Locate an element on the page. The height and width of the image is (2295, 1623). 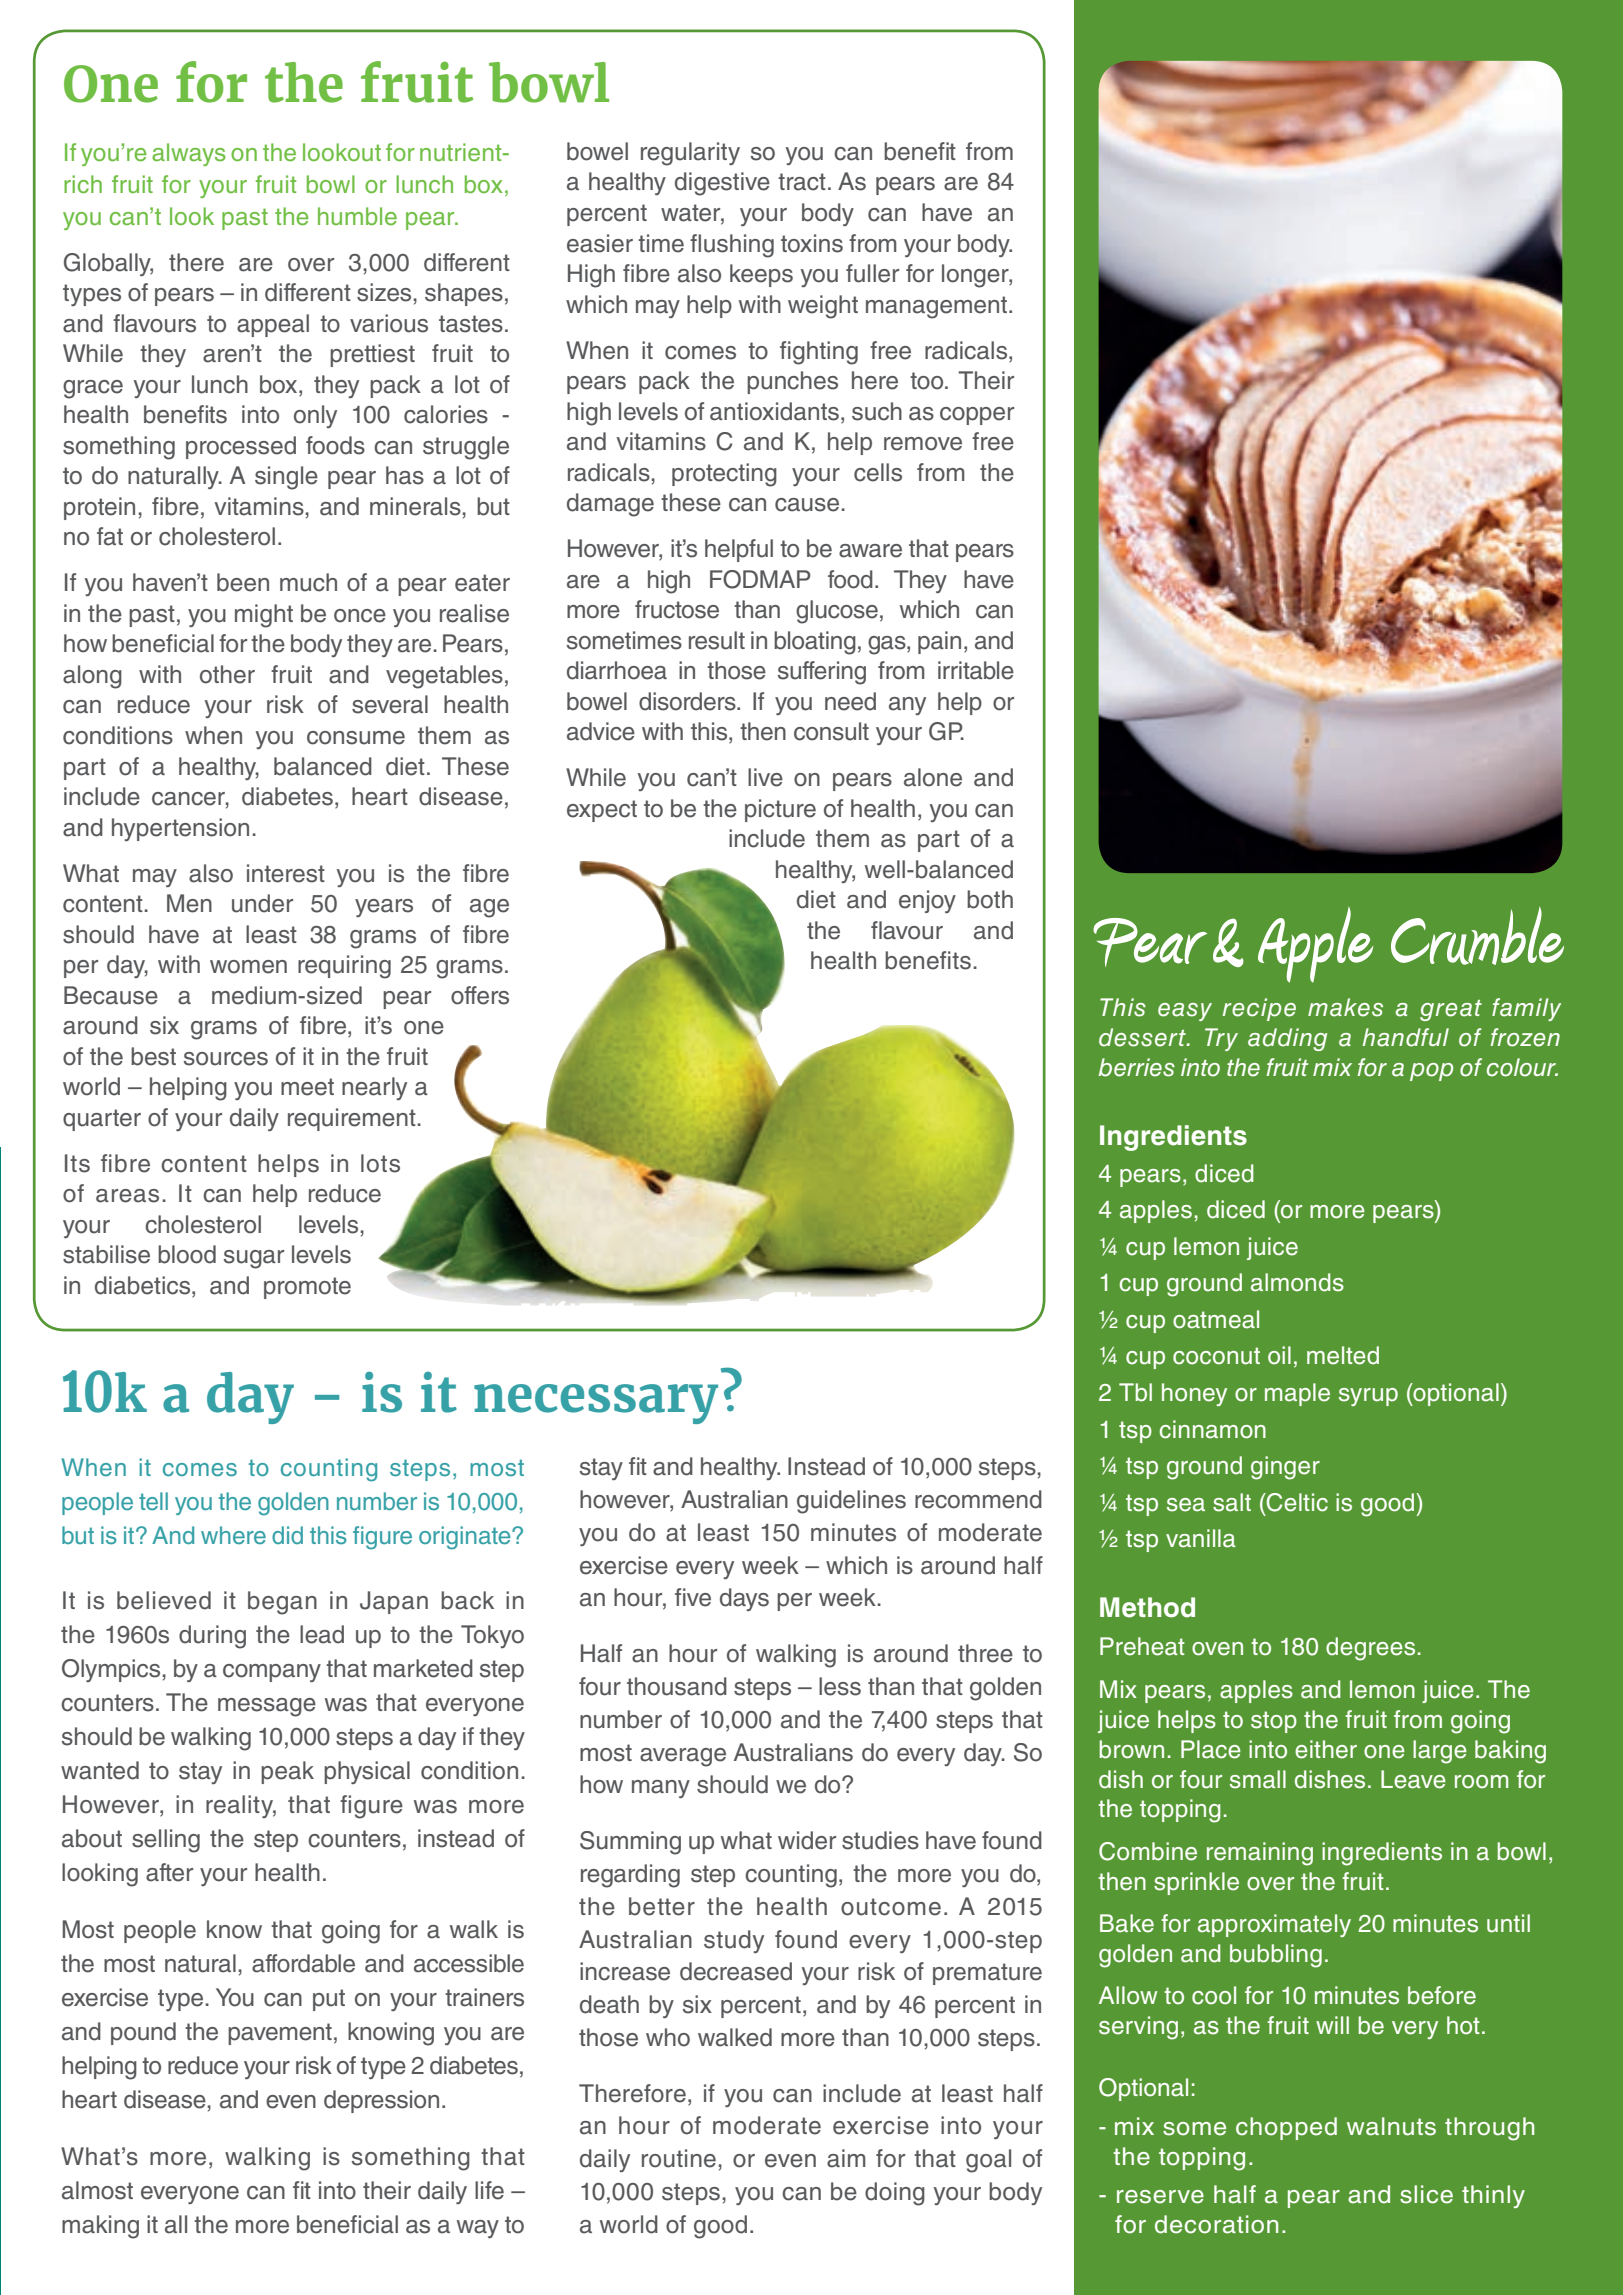
guidelines is located at coordinates (851, 1502).
